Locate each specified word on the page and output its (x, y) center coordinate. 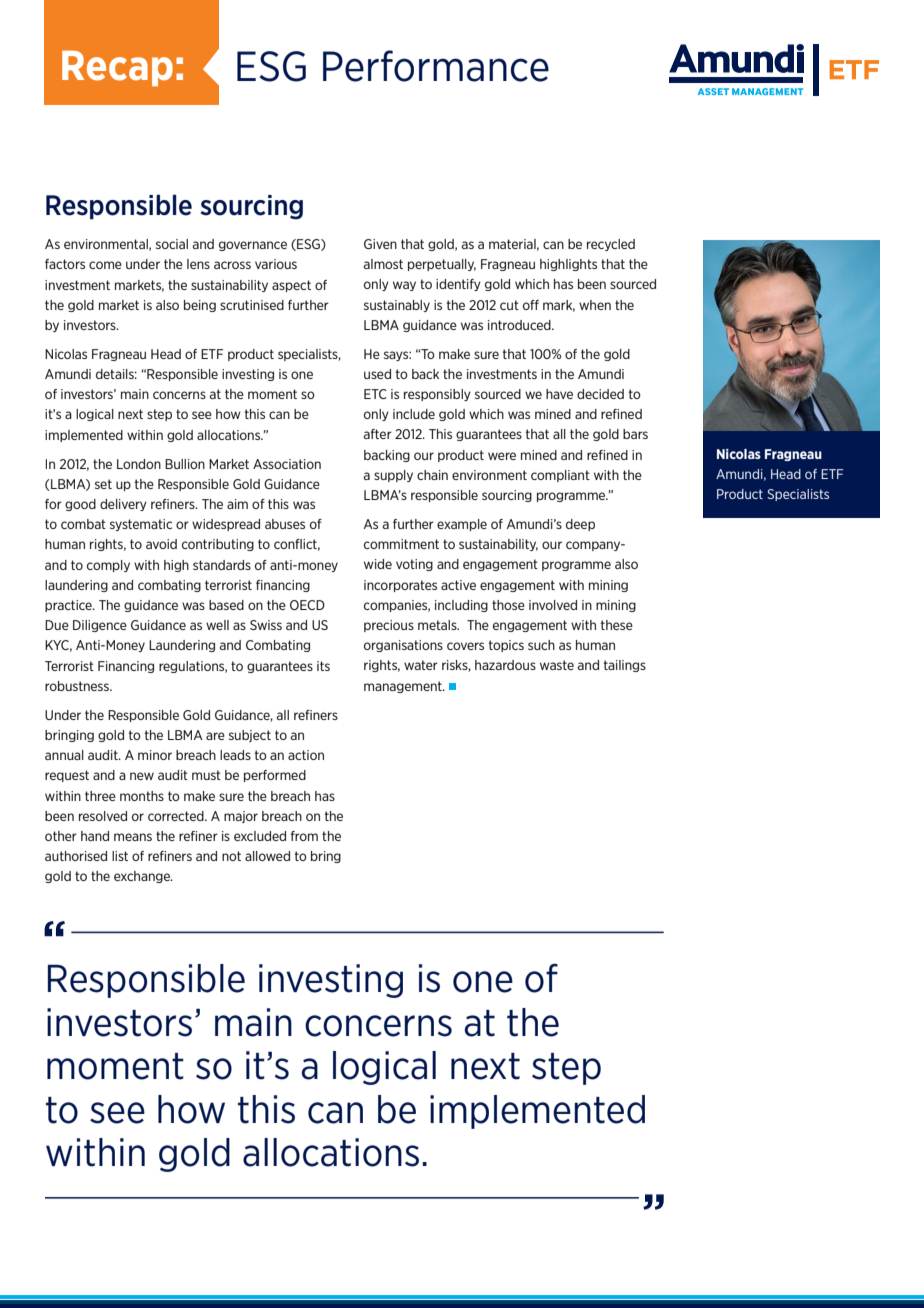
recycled (611, 245)
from (304, 836)
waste (557, 665)
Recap (117, 68)
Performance (436, 66)
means (133, 837)
